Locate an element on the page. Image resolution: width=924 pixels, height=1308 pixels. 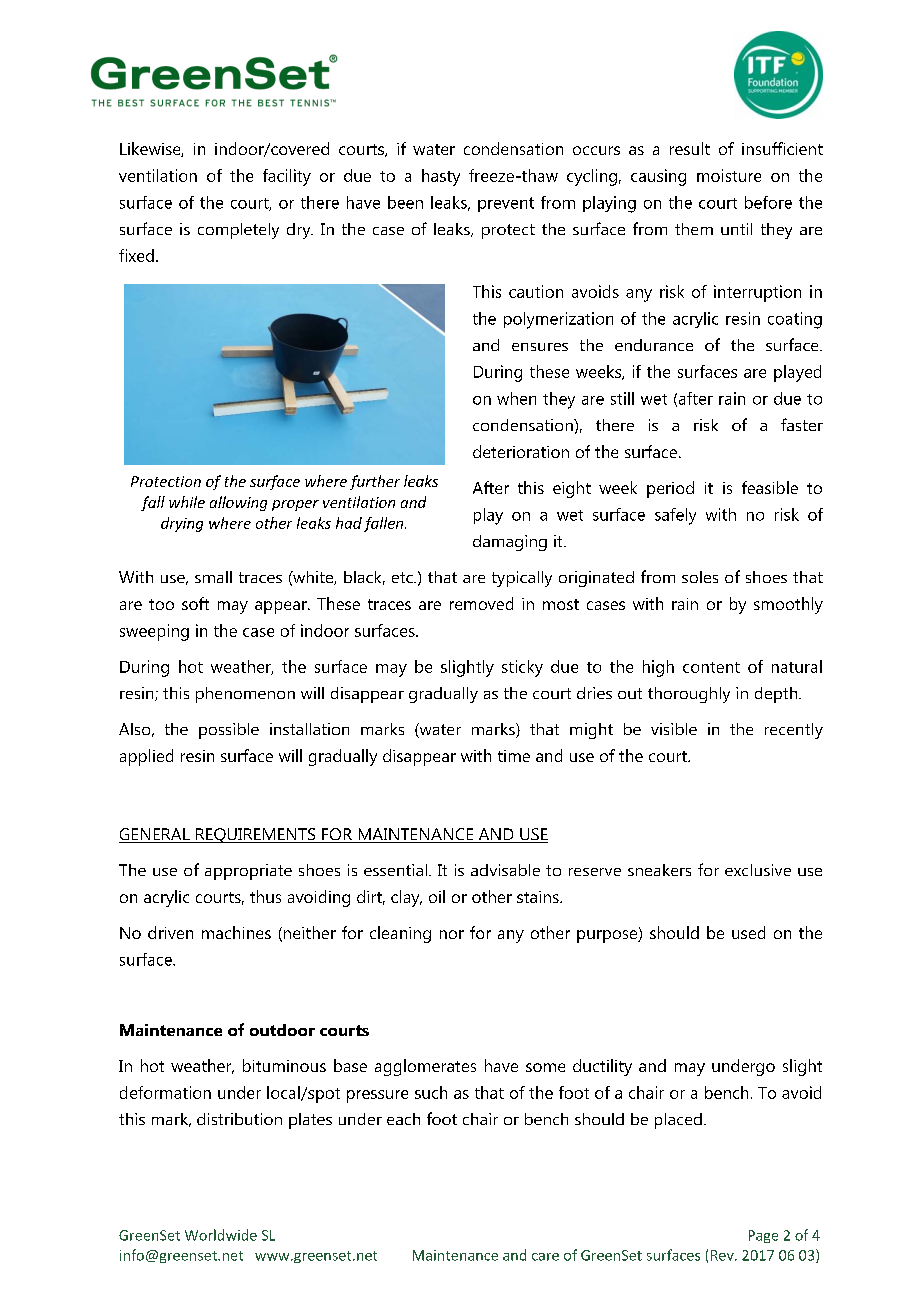
hasty is located at coordinates (441, 177).
